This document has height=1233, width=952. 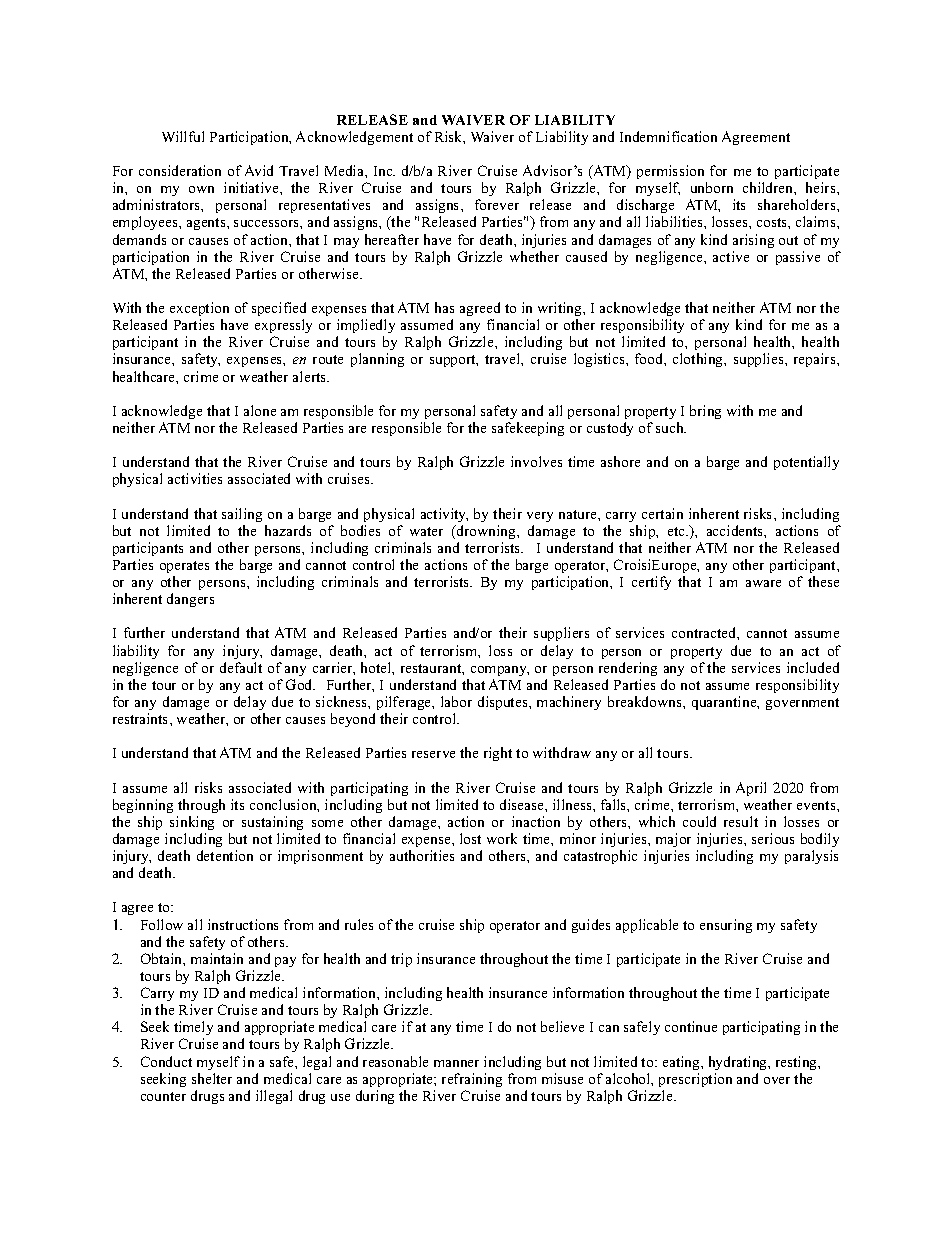 I want to click on company, so click(x=500, y=671).
